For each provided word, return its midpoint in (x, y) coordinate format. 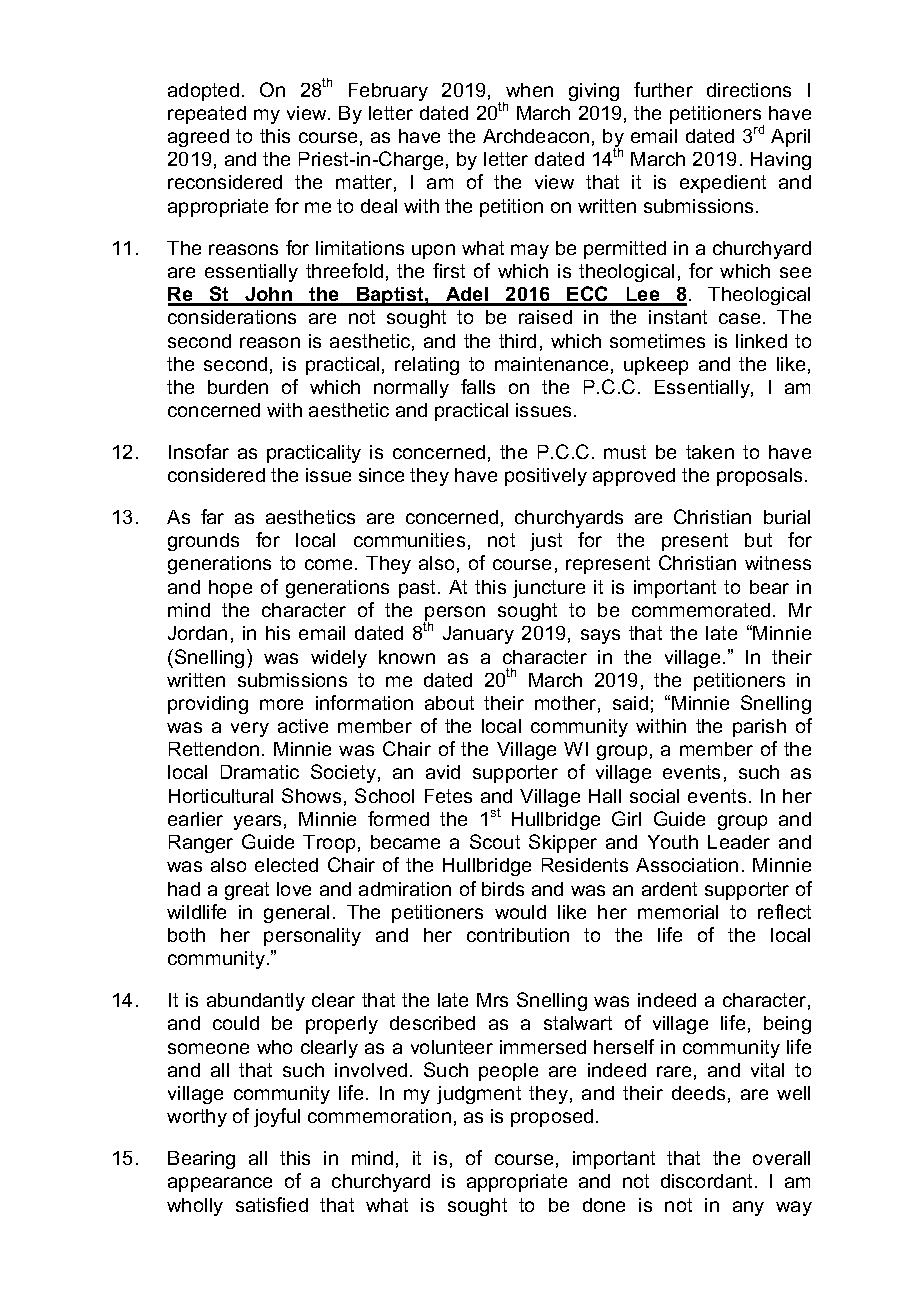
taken (710, 452)
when (529, 90)
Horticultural (221, 796)
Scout (495, 841)
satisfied (272, 1204)
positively (546, 477)
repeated (207, 115)
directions (749, 90)
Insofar (199, 451)
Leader (739, 842)
